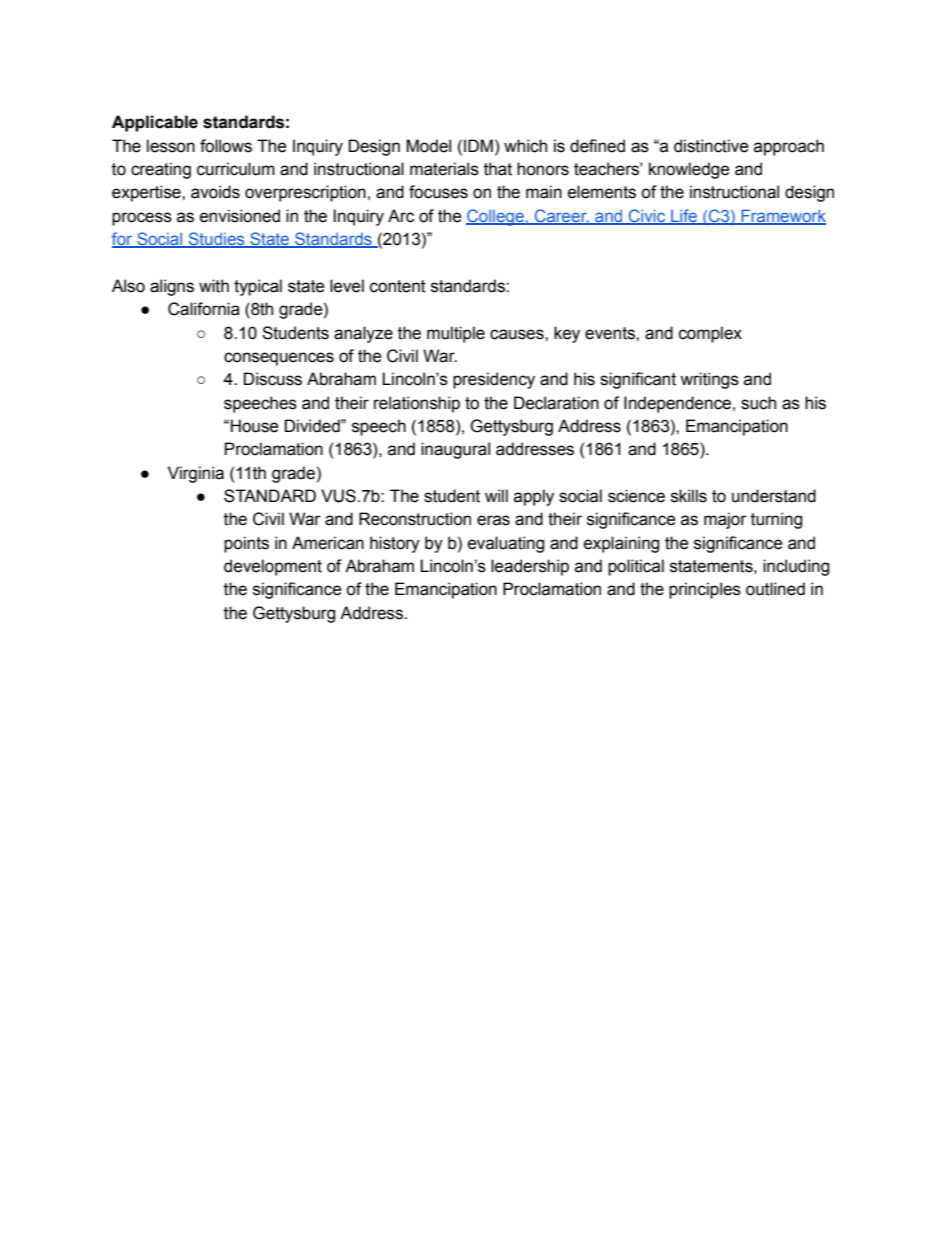  What do you see at coordinates (196, 474) in the page?
I see `Virginia` at bounding box center [196, 474].
